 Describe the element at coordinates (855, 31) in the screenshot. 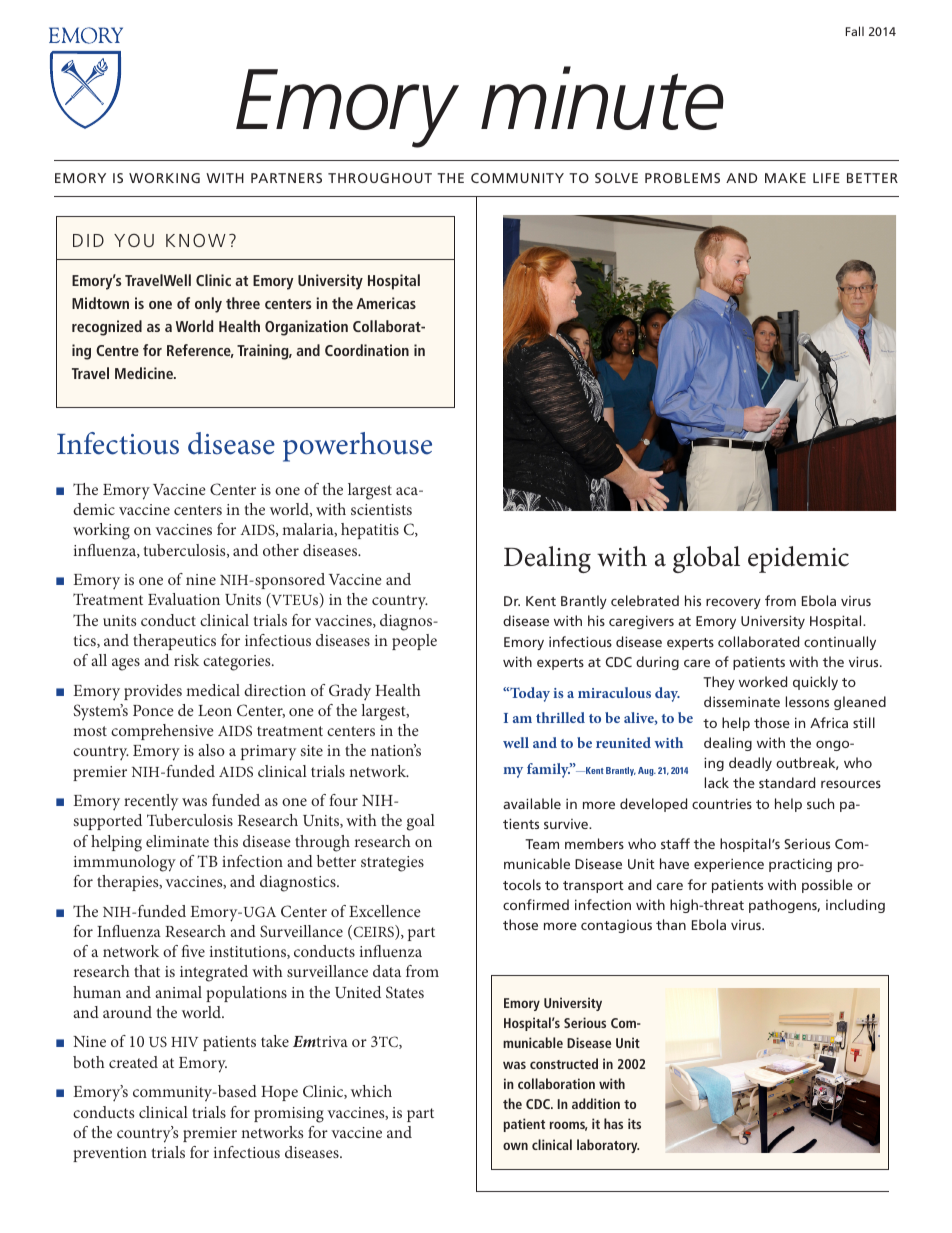

I see `Fall` at that location.
